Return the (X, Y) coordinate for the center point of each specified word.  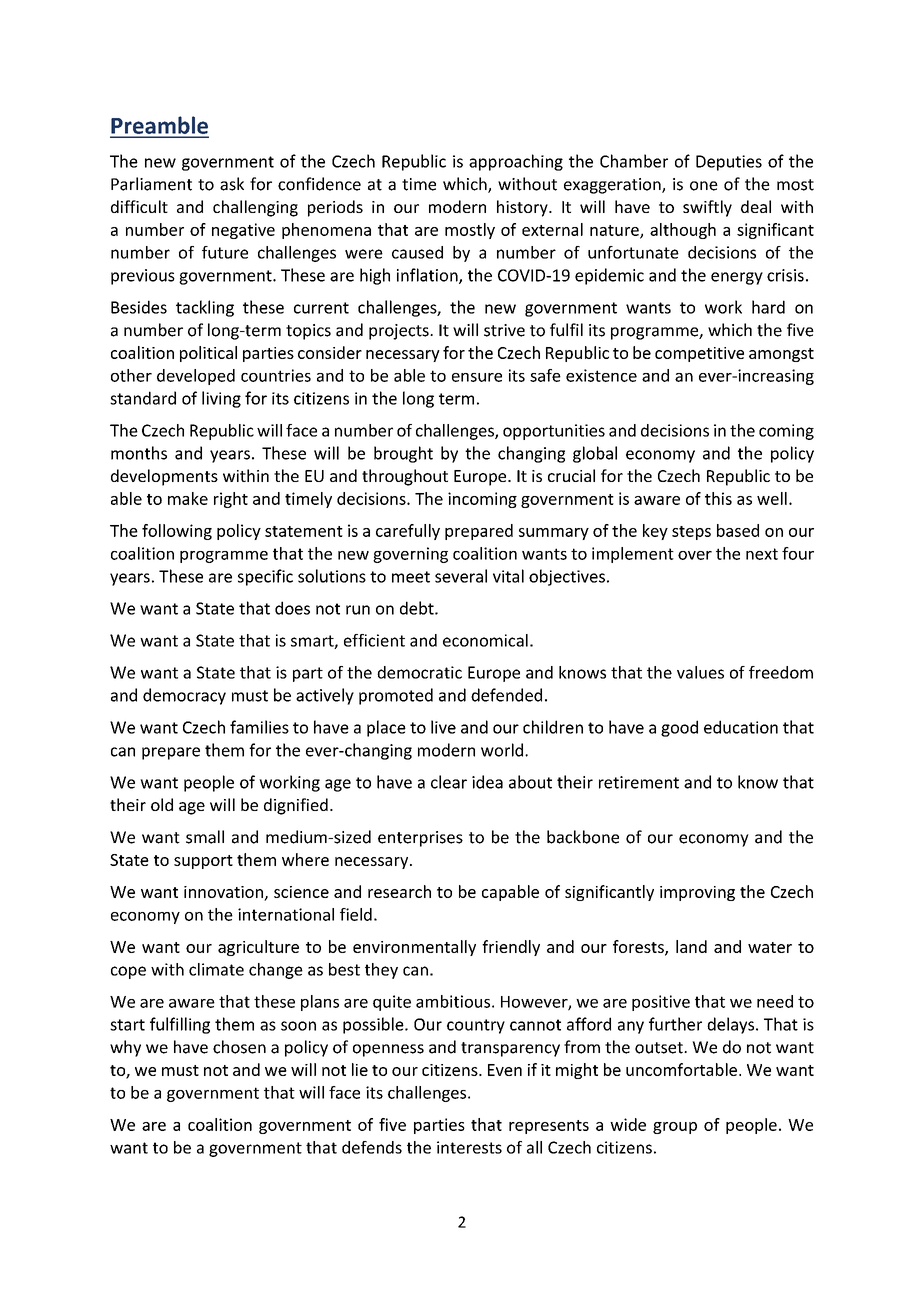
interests (469, 1147)
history (523, 208)
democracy (184, 696)
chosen (239, 1047)
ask (232, 184)
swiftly (707, 208)
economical (485, 640)
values (700, 672)
